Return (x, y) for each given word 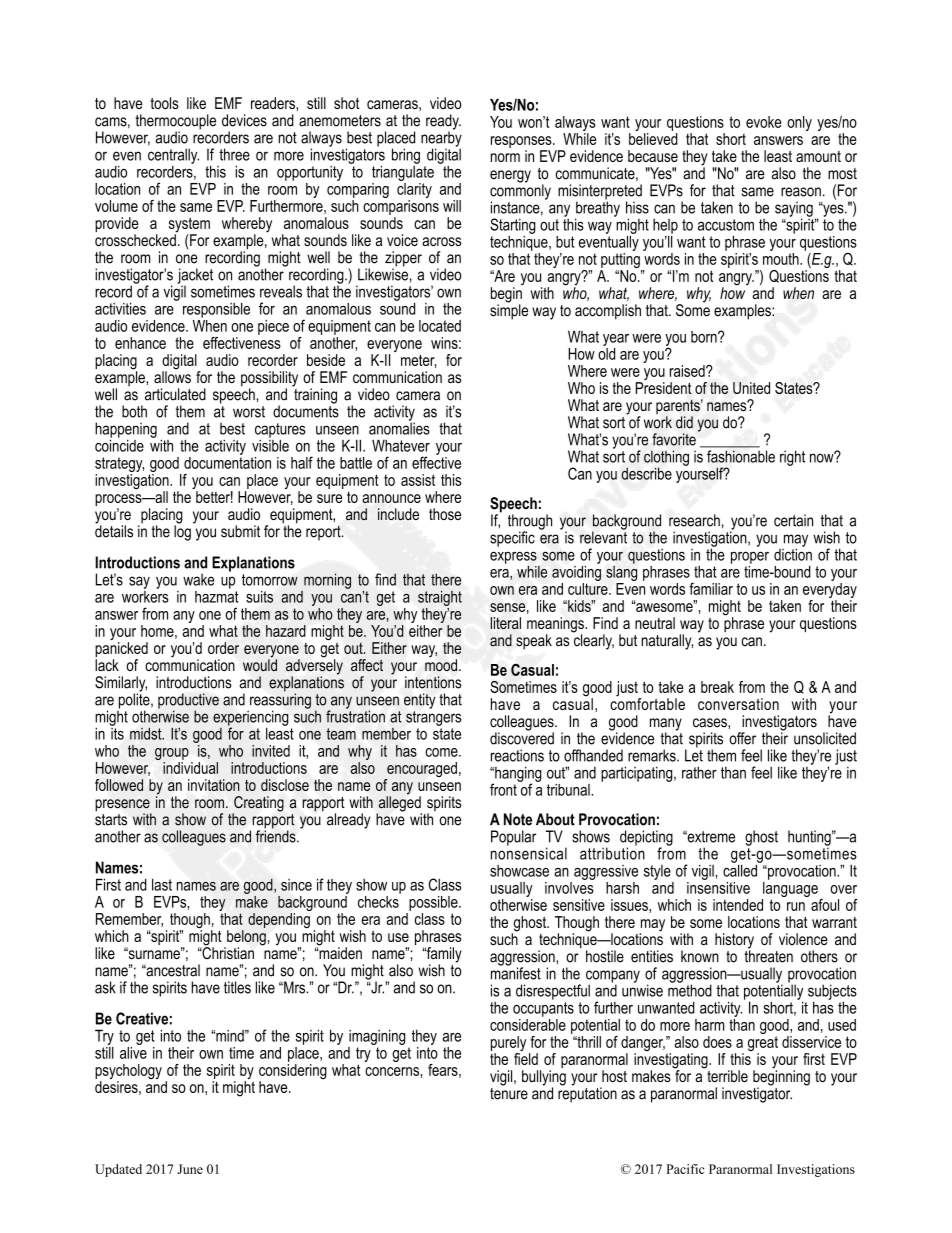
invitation (213, 785)
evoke (764, 122)
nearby (441, 139)
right (792, 458)
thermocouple (176, 123)
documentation (227, 461)
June (190, 1169)
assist (418, 480)
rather (699, 772)
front (504, 788)
